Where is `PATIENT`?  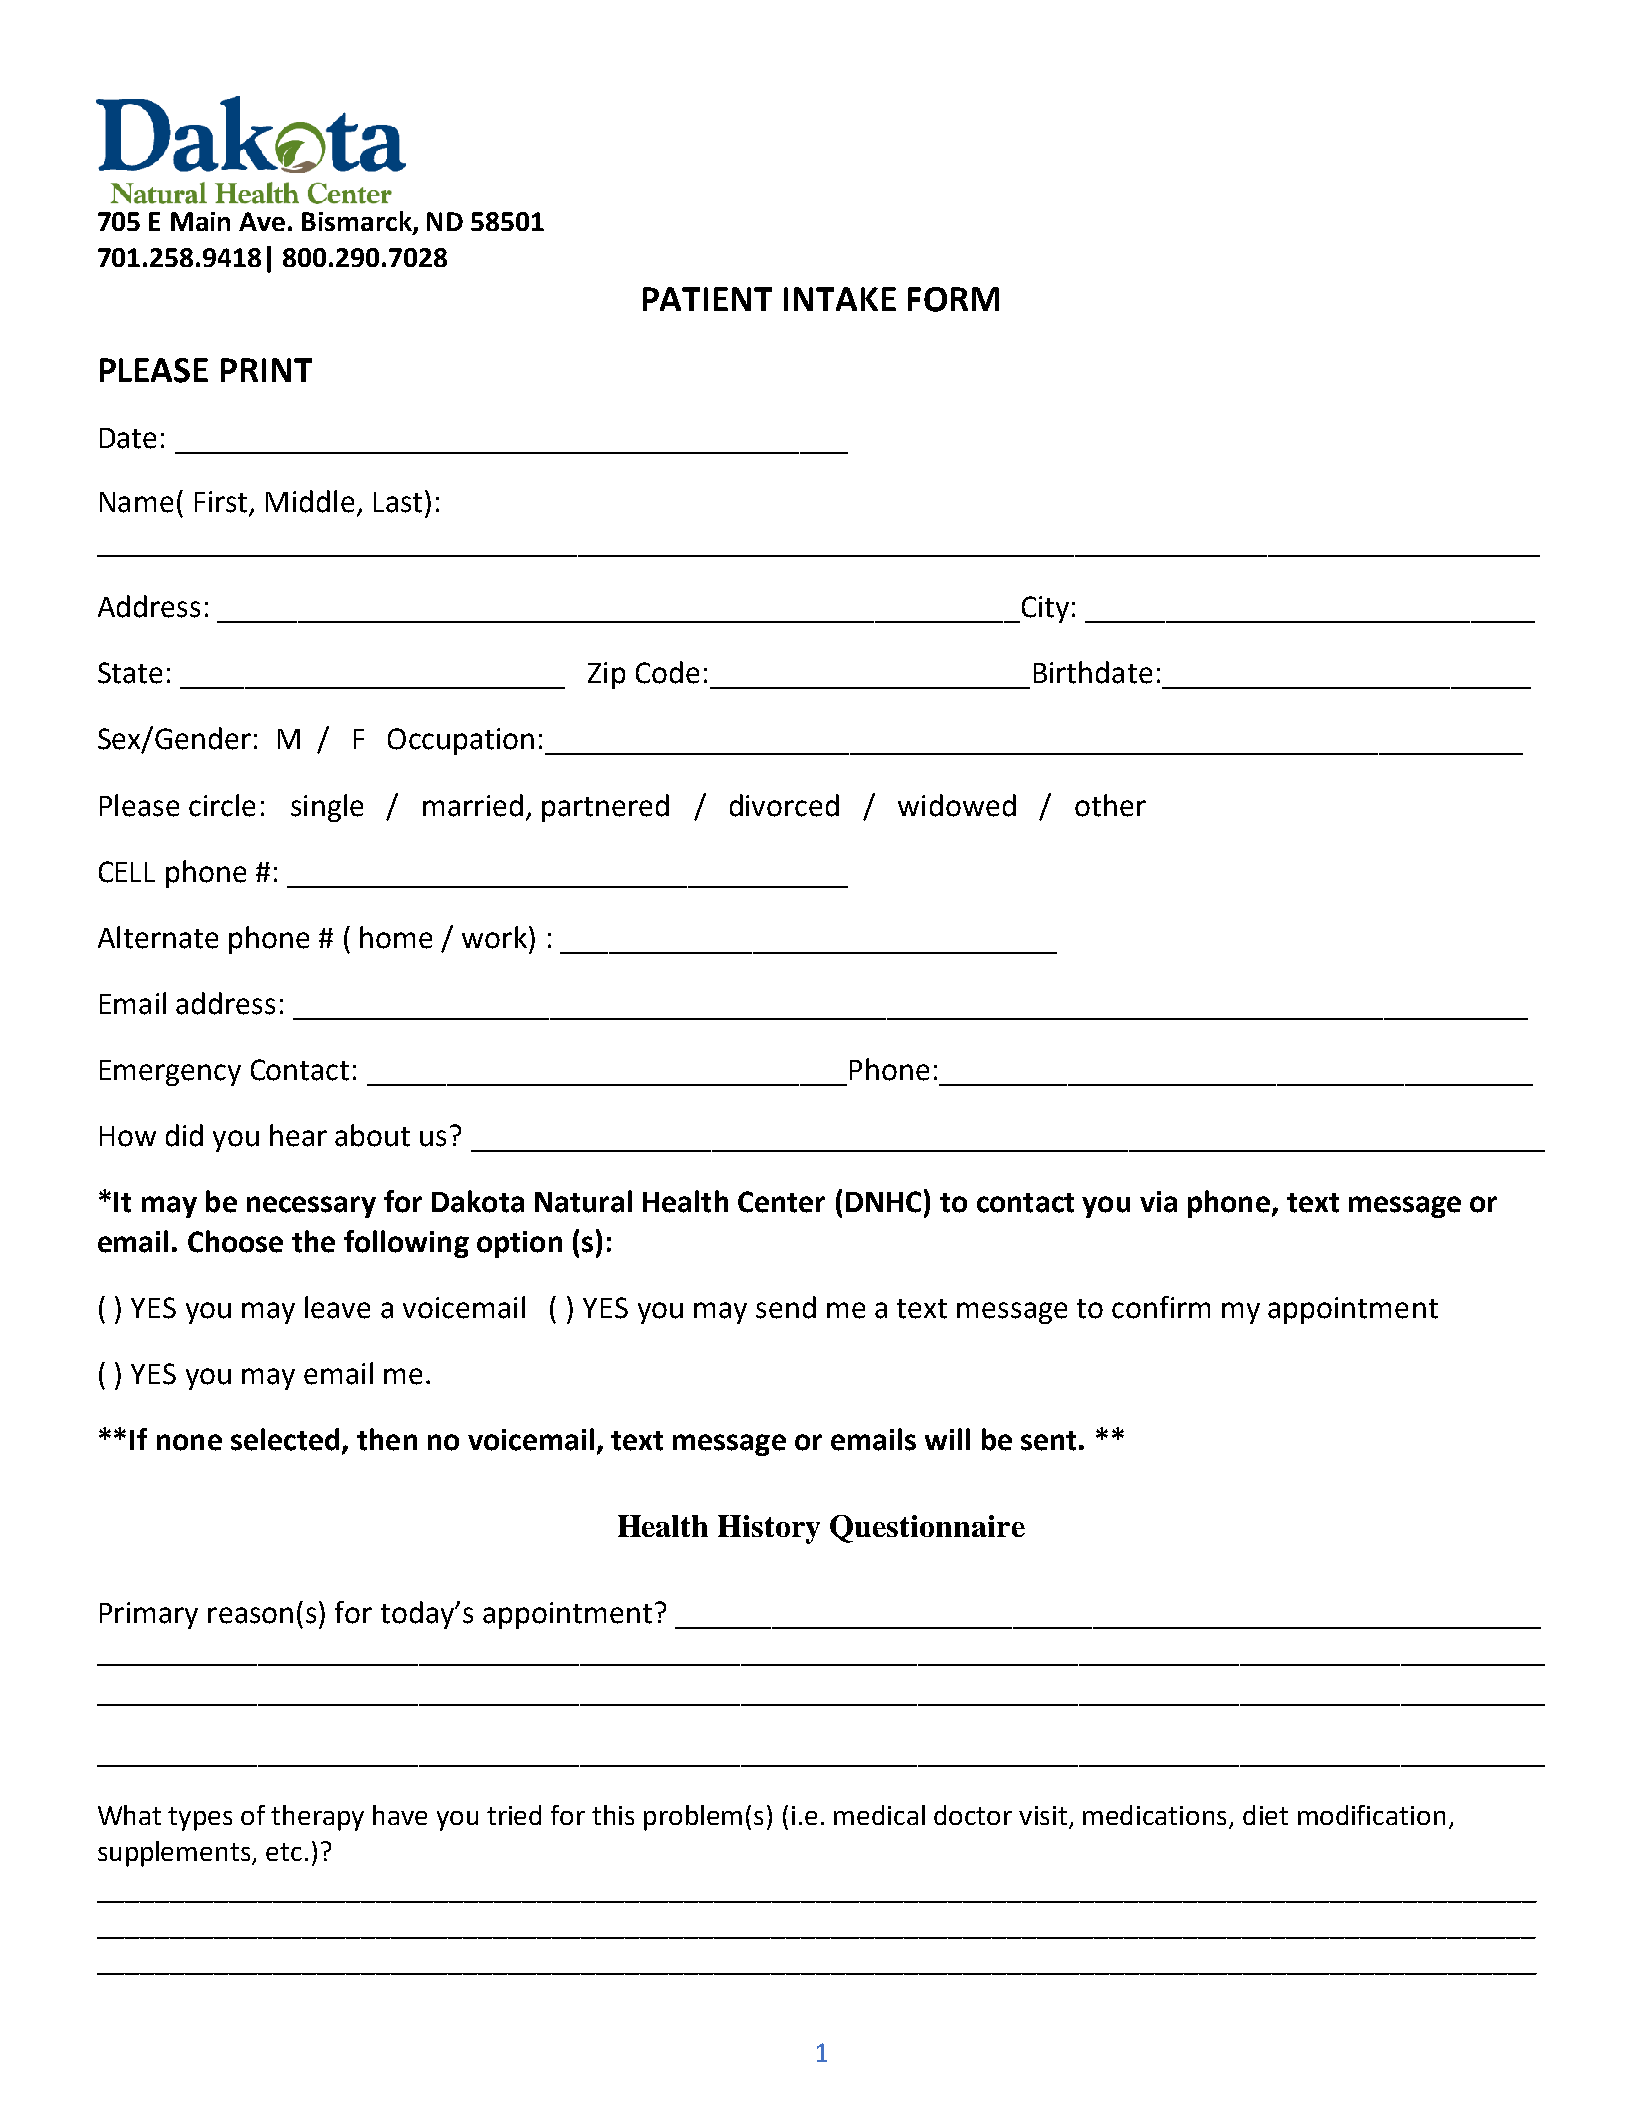
PATIENT is located at coordinates (707, 299).
